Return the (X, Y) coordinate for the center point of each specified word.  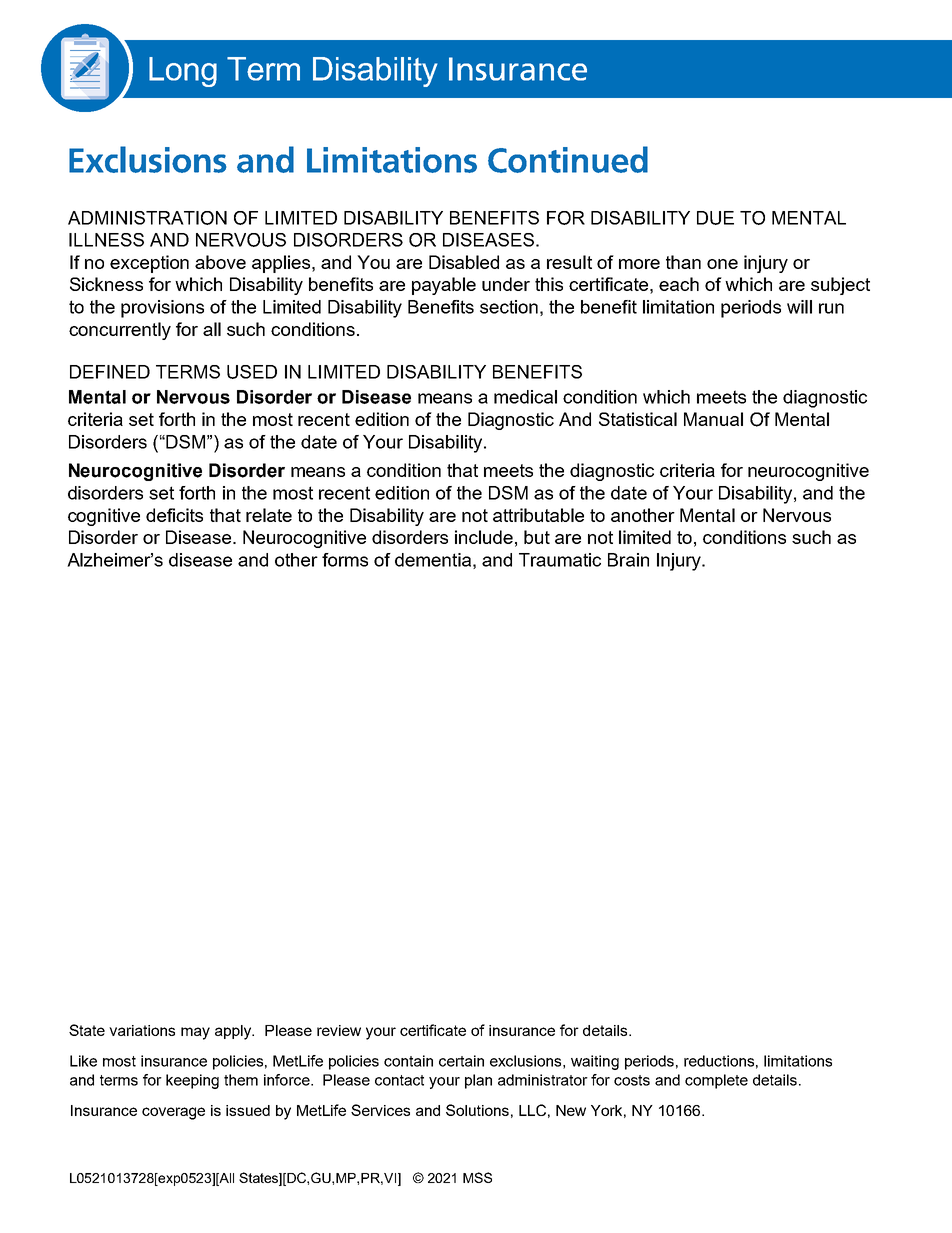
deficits (174, 515)
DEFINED (110, 372)
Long (183, 72)
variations (142, 1030)
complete (716, 1081)
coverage (173, 1113)
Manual (713, 419)
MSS (477, 1177)
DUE (715, 218)
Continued (568, 159)
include (484, 537)
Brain (628, 560)
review (339, 1030)
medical (525, 397)
